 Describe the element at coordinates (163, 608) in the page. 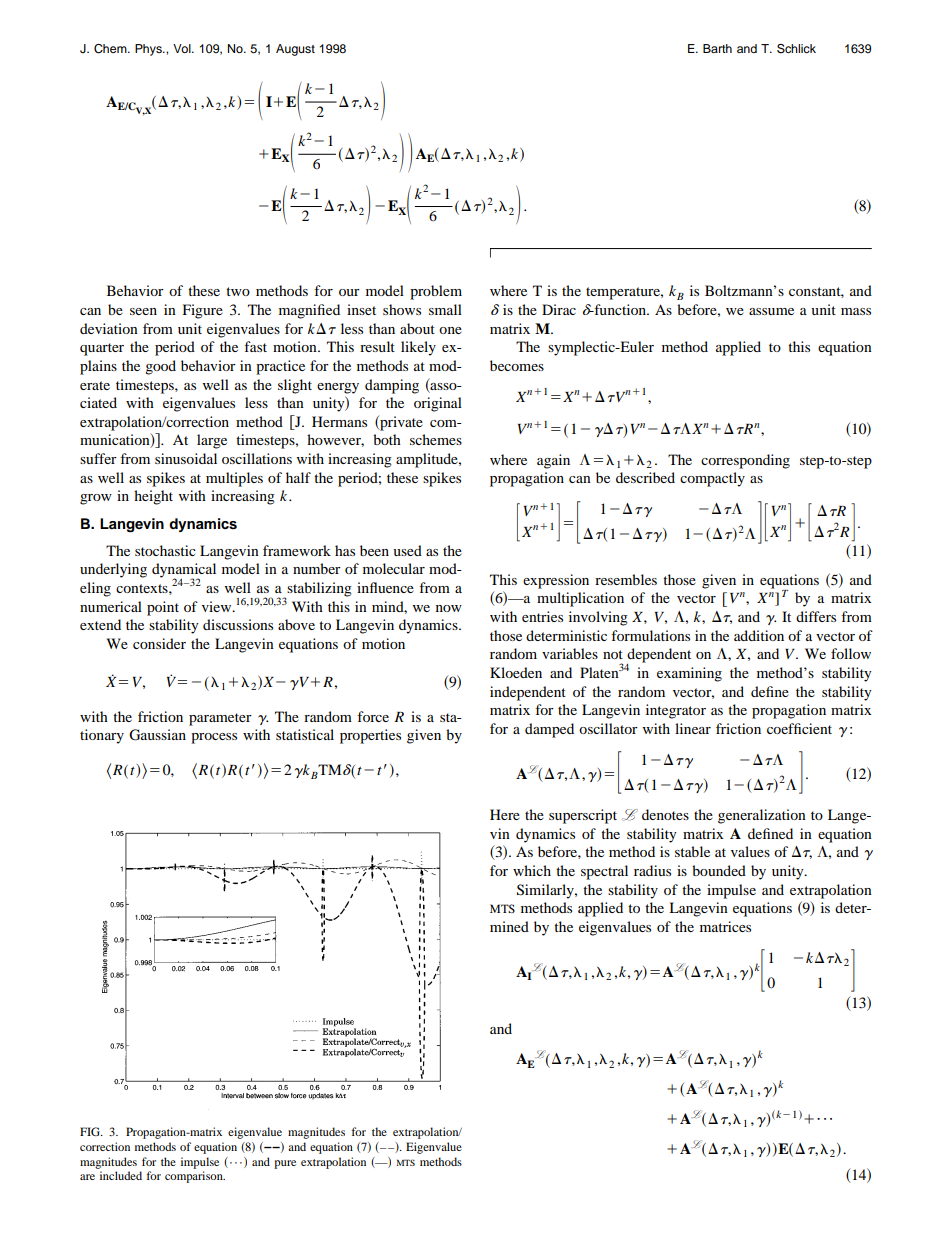

I see `point` at that location.
